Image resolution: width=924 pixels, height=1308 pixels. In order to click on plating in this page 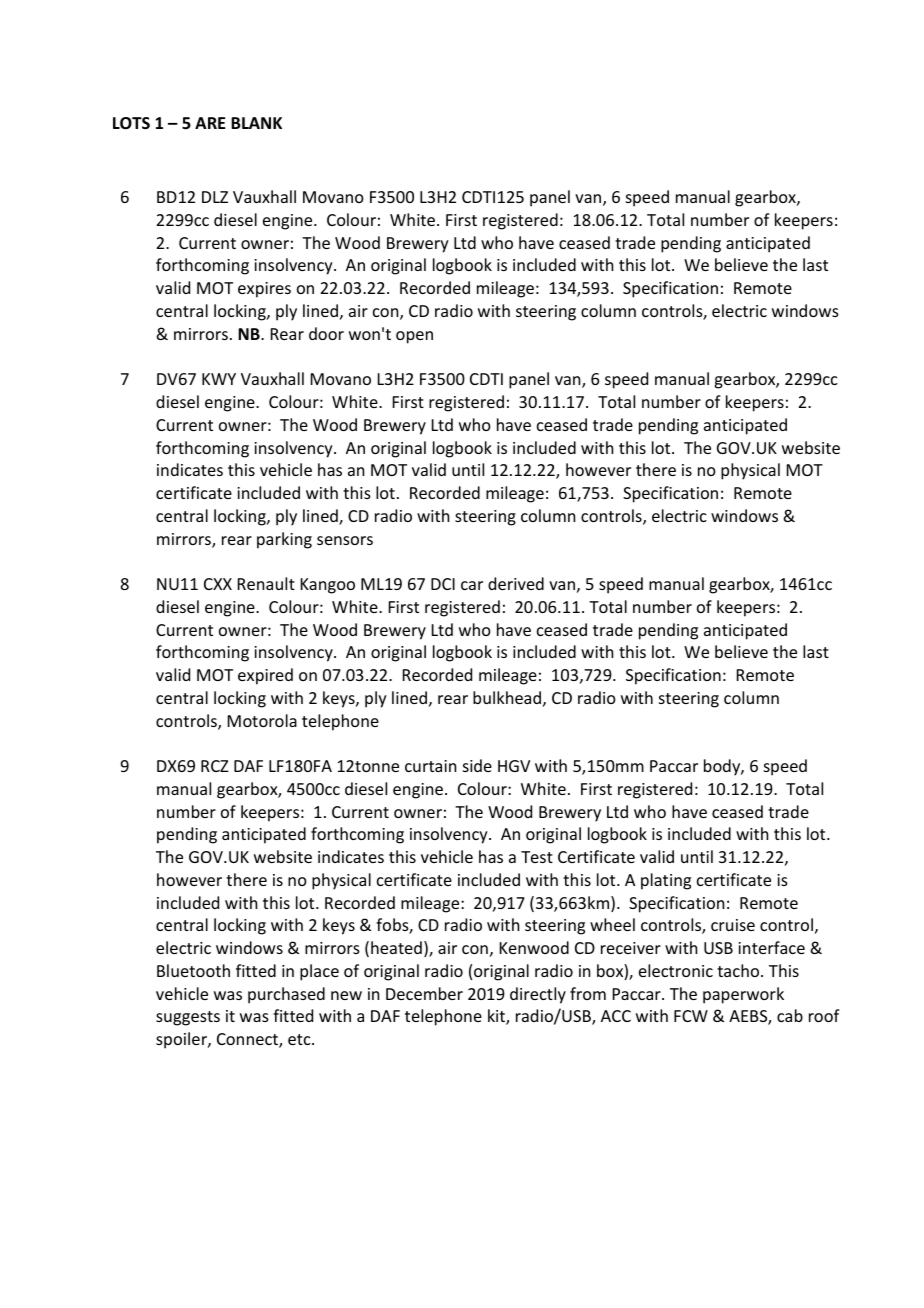, I will do `click(666, 881)`.
